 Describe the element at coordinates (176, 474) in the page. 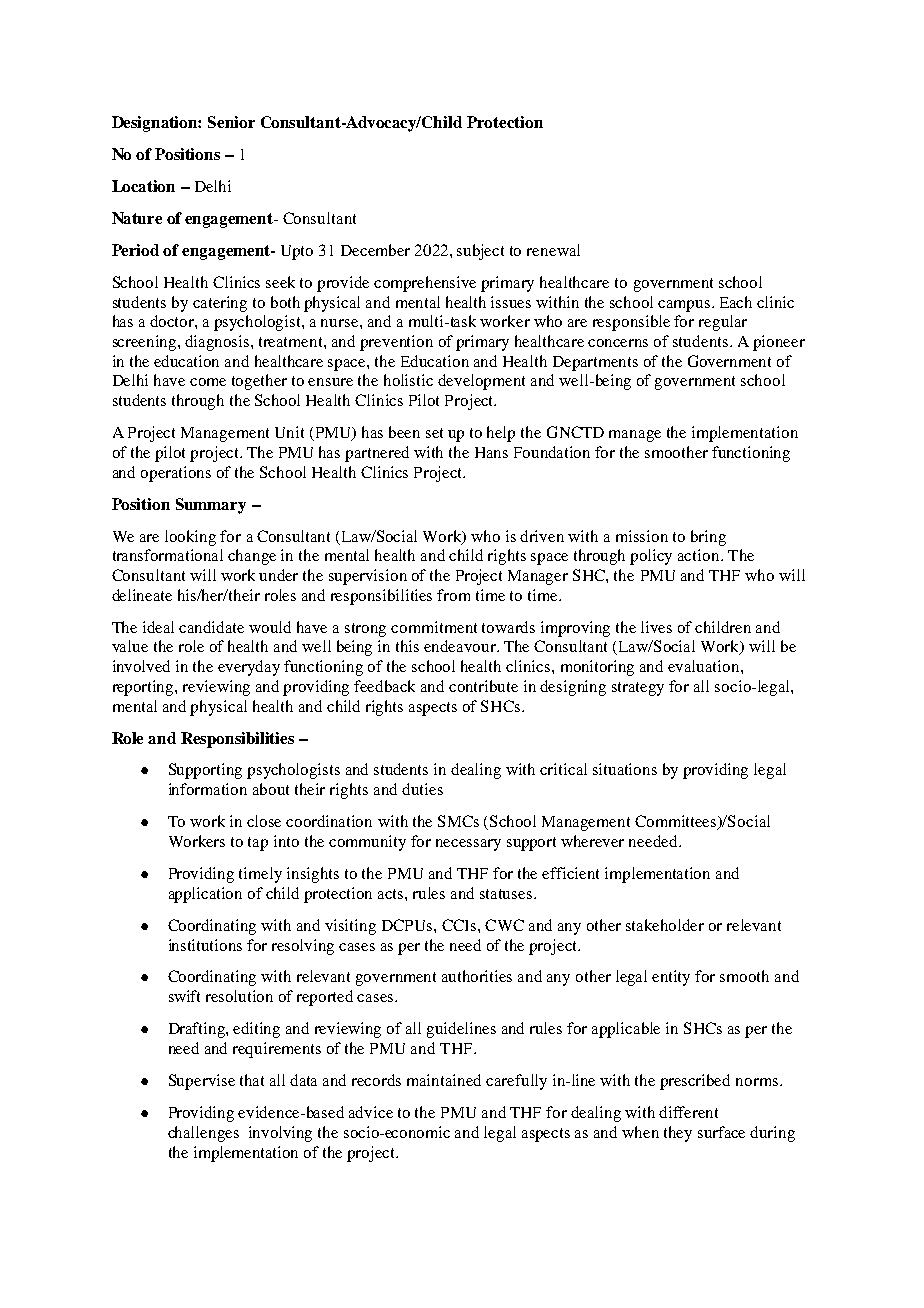

I see `operations` at that location.
